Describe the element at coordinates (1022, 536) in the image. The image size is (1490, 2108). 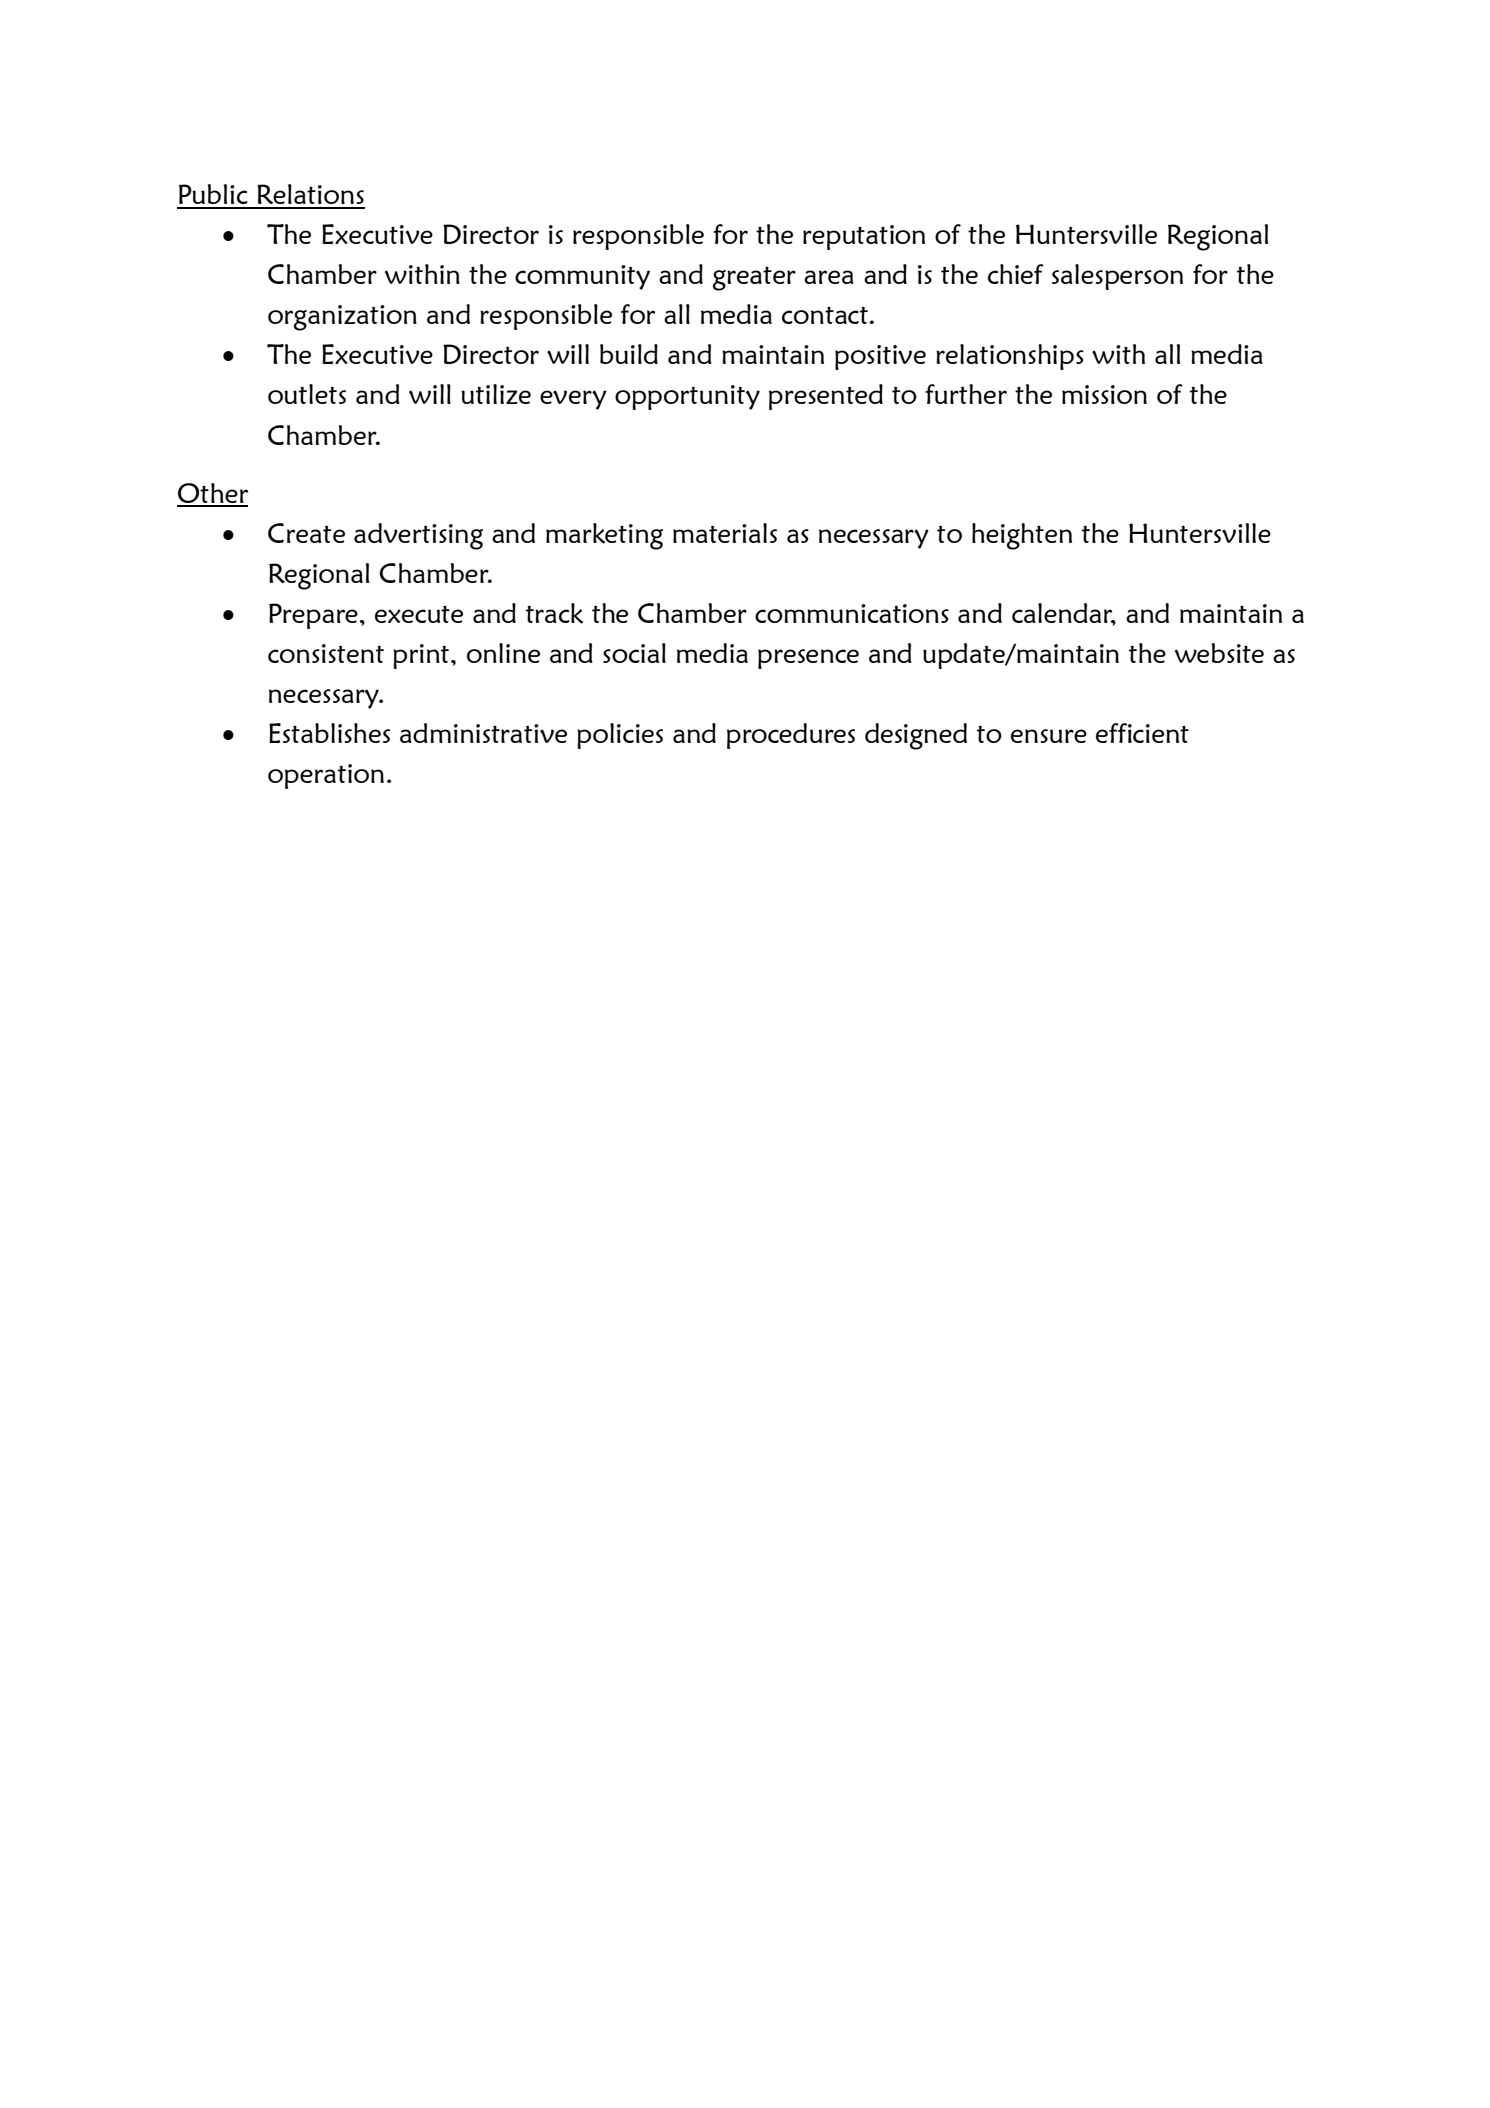
I see `heighten` at that location.
